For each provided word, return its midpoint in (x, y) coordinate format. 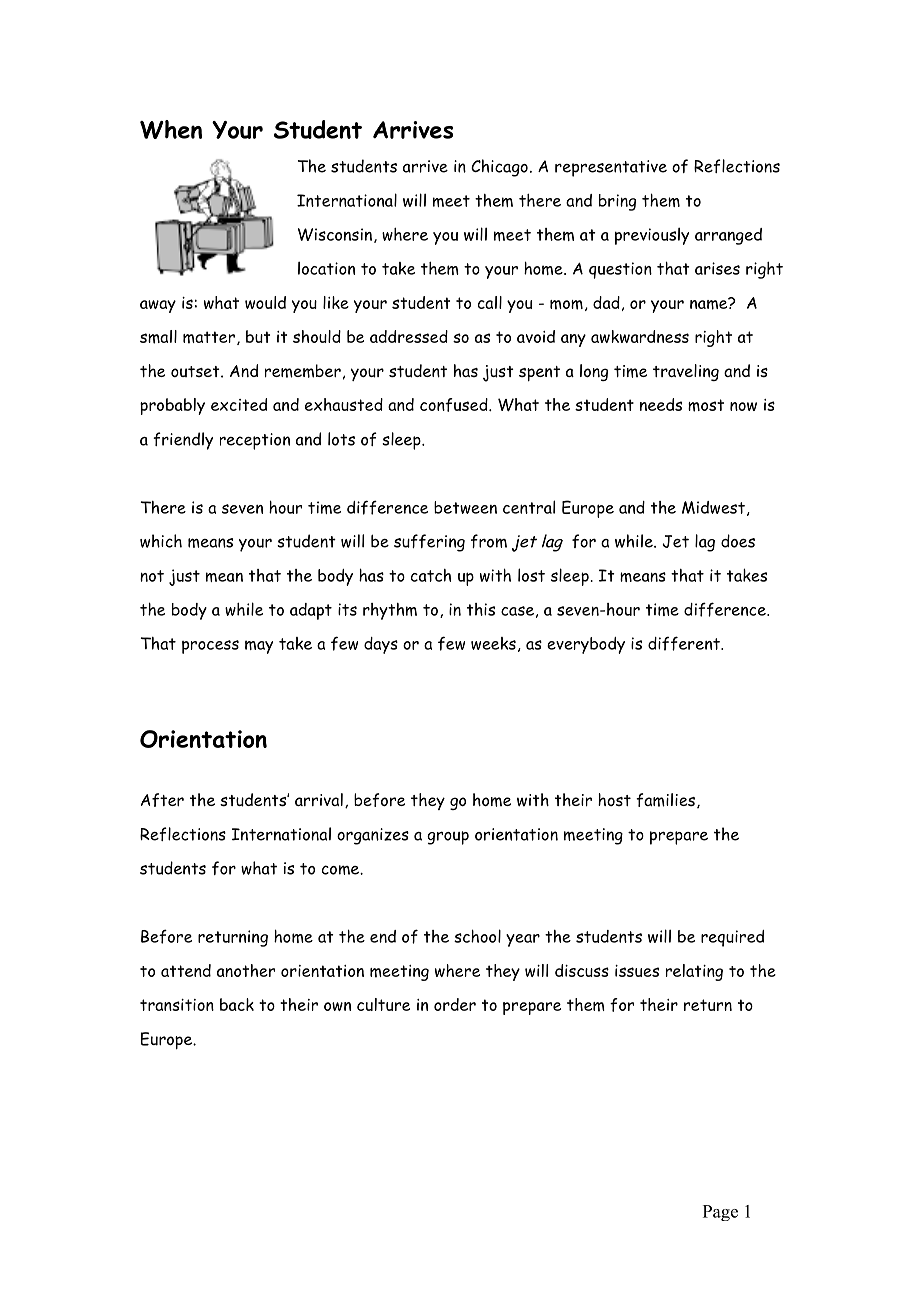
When (171, 129)
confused (455, 405)
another (246, 970)
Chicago (499, 168)
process (210, 647)
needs (661, 404)
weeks (493, 643)
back (237, 1004)
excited (239, 404)
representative (611, 168)
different (685, 643)
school (477, 936)
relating (694, 972)
